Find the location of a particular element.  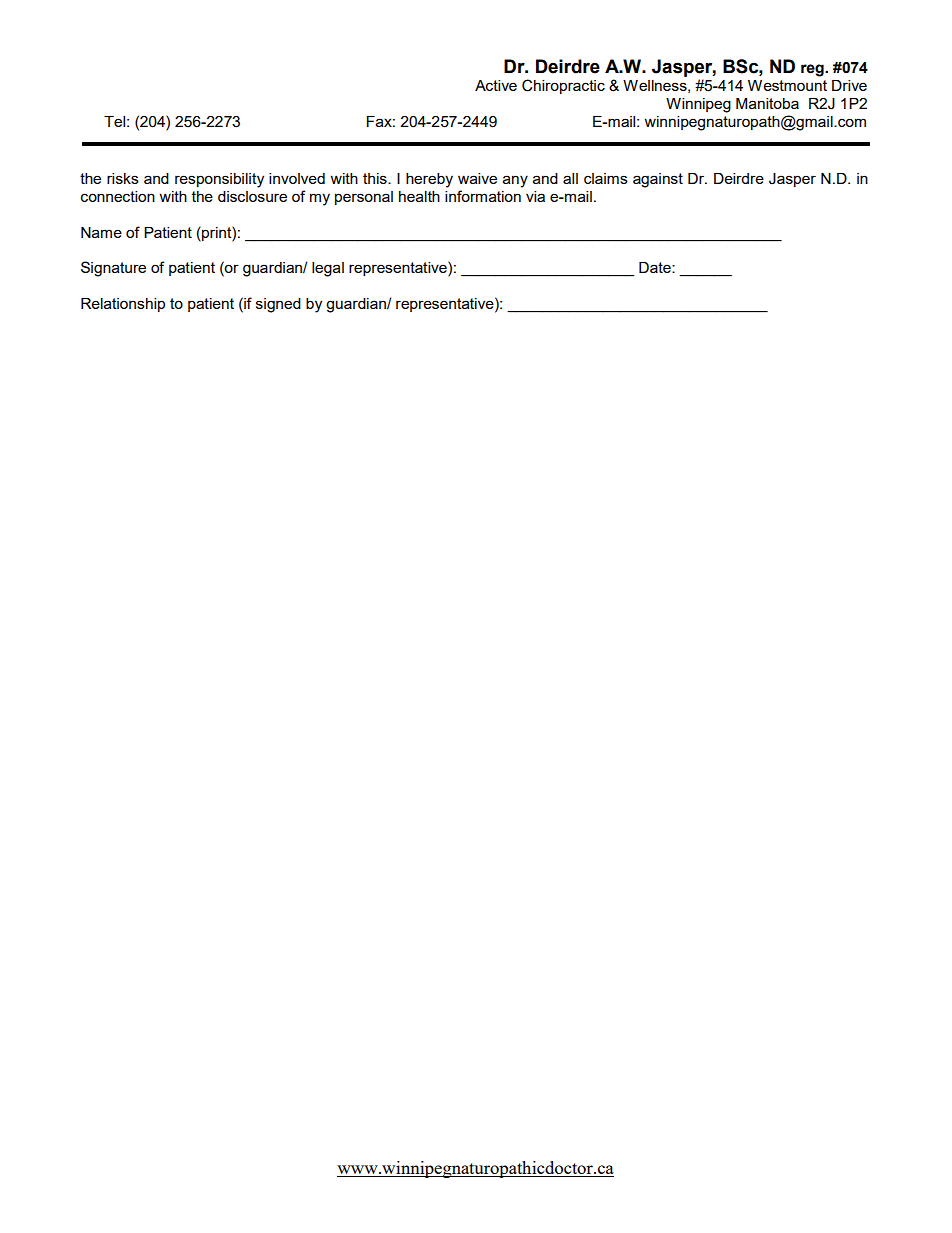

Date is located at coordinates (656, 267).
